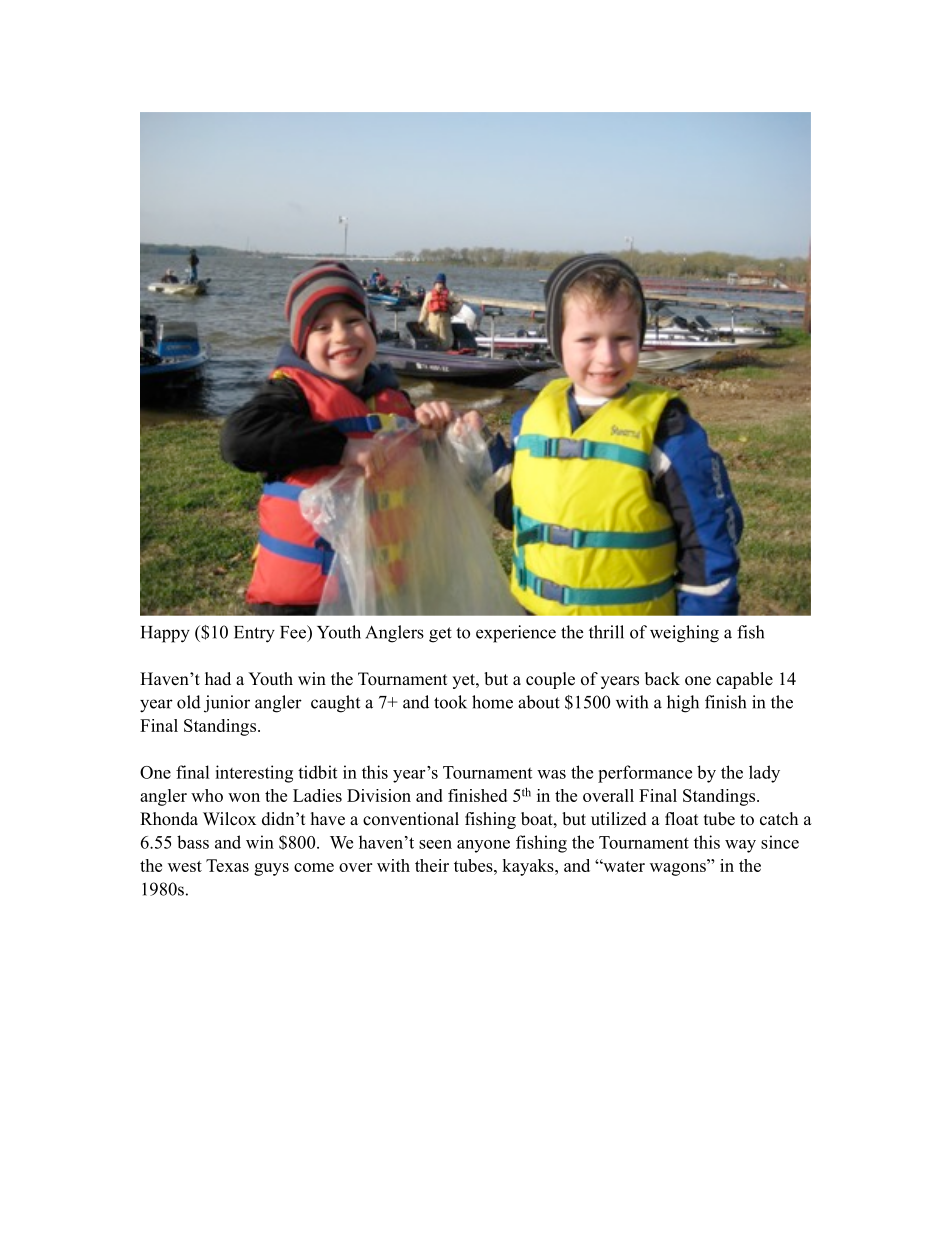 This page has height=1233, width=952. Describe the element at coordinates (254, 634) in the page. I see `Entry` at that location.
